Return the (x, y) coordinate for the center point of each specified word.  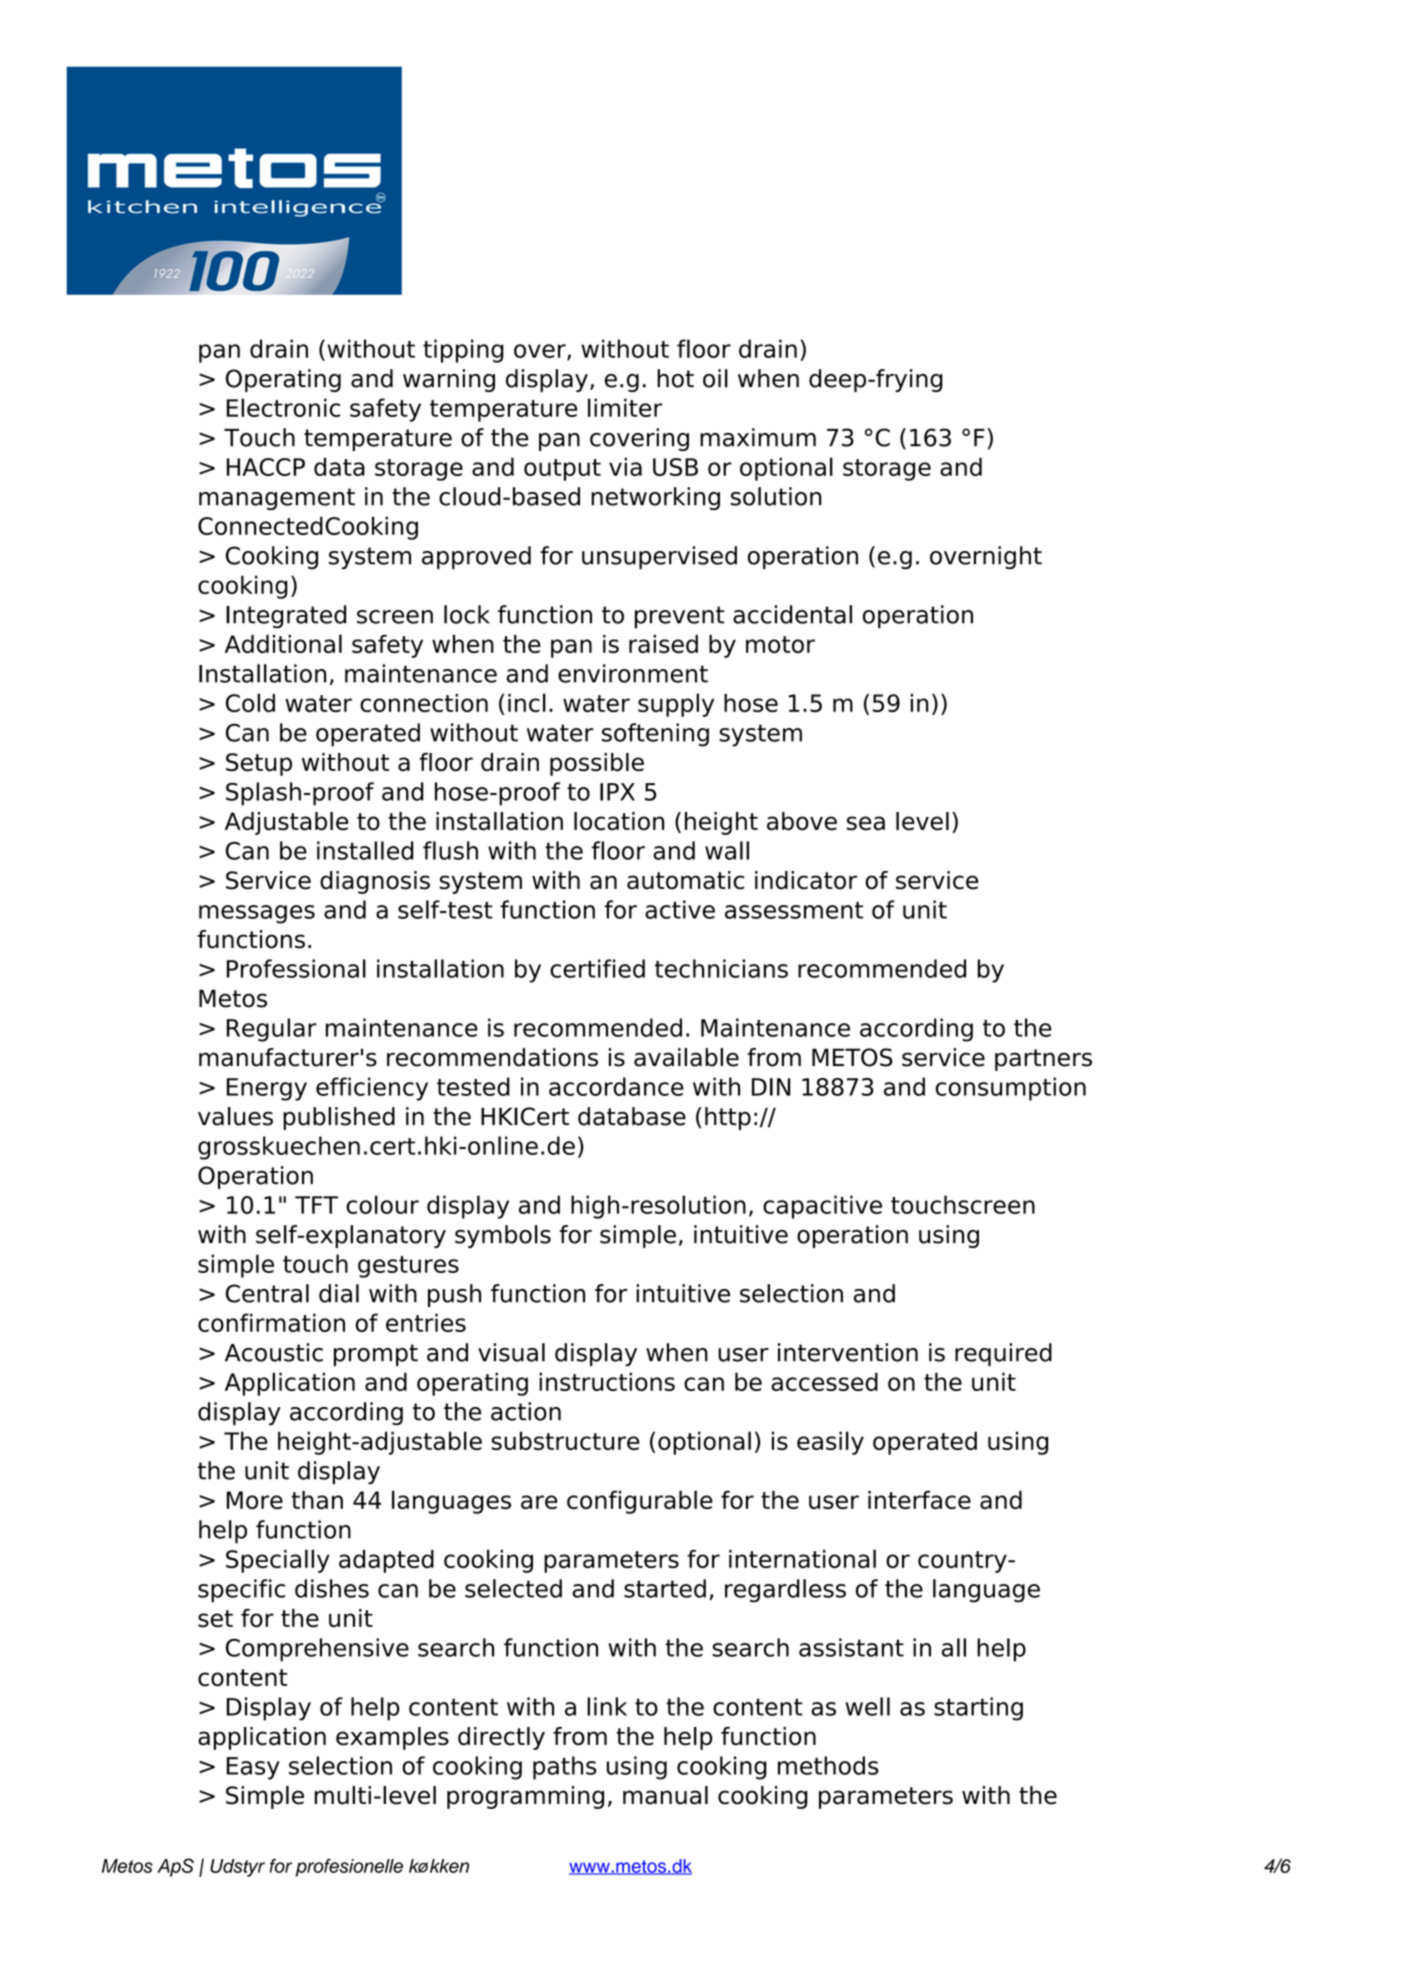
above (802, 821)
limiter (625, 407)
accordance (616, 1086)
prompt (376, 1355)
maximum (758, 437)
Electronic (283, 407)
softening (655, 735)
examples (392, 1738)
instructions (607, 1381)
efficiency (372, 1089)
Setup (259, 764)
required (1003, 1354)
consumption (1011, 1089)
